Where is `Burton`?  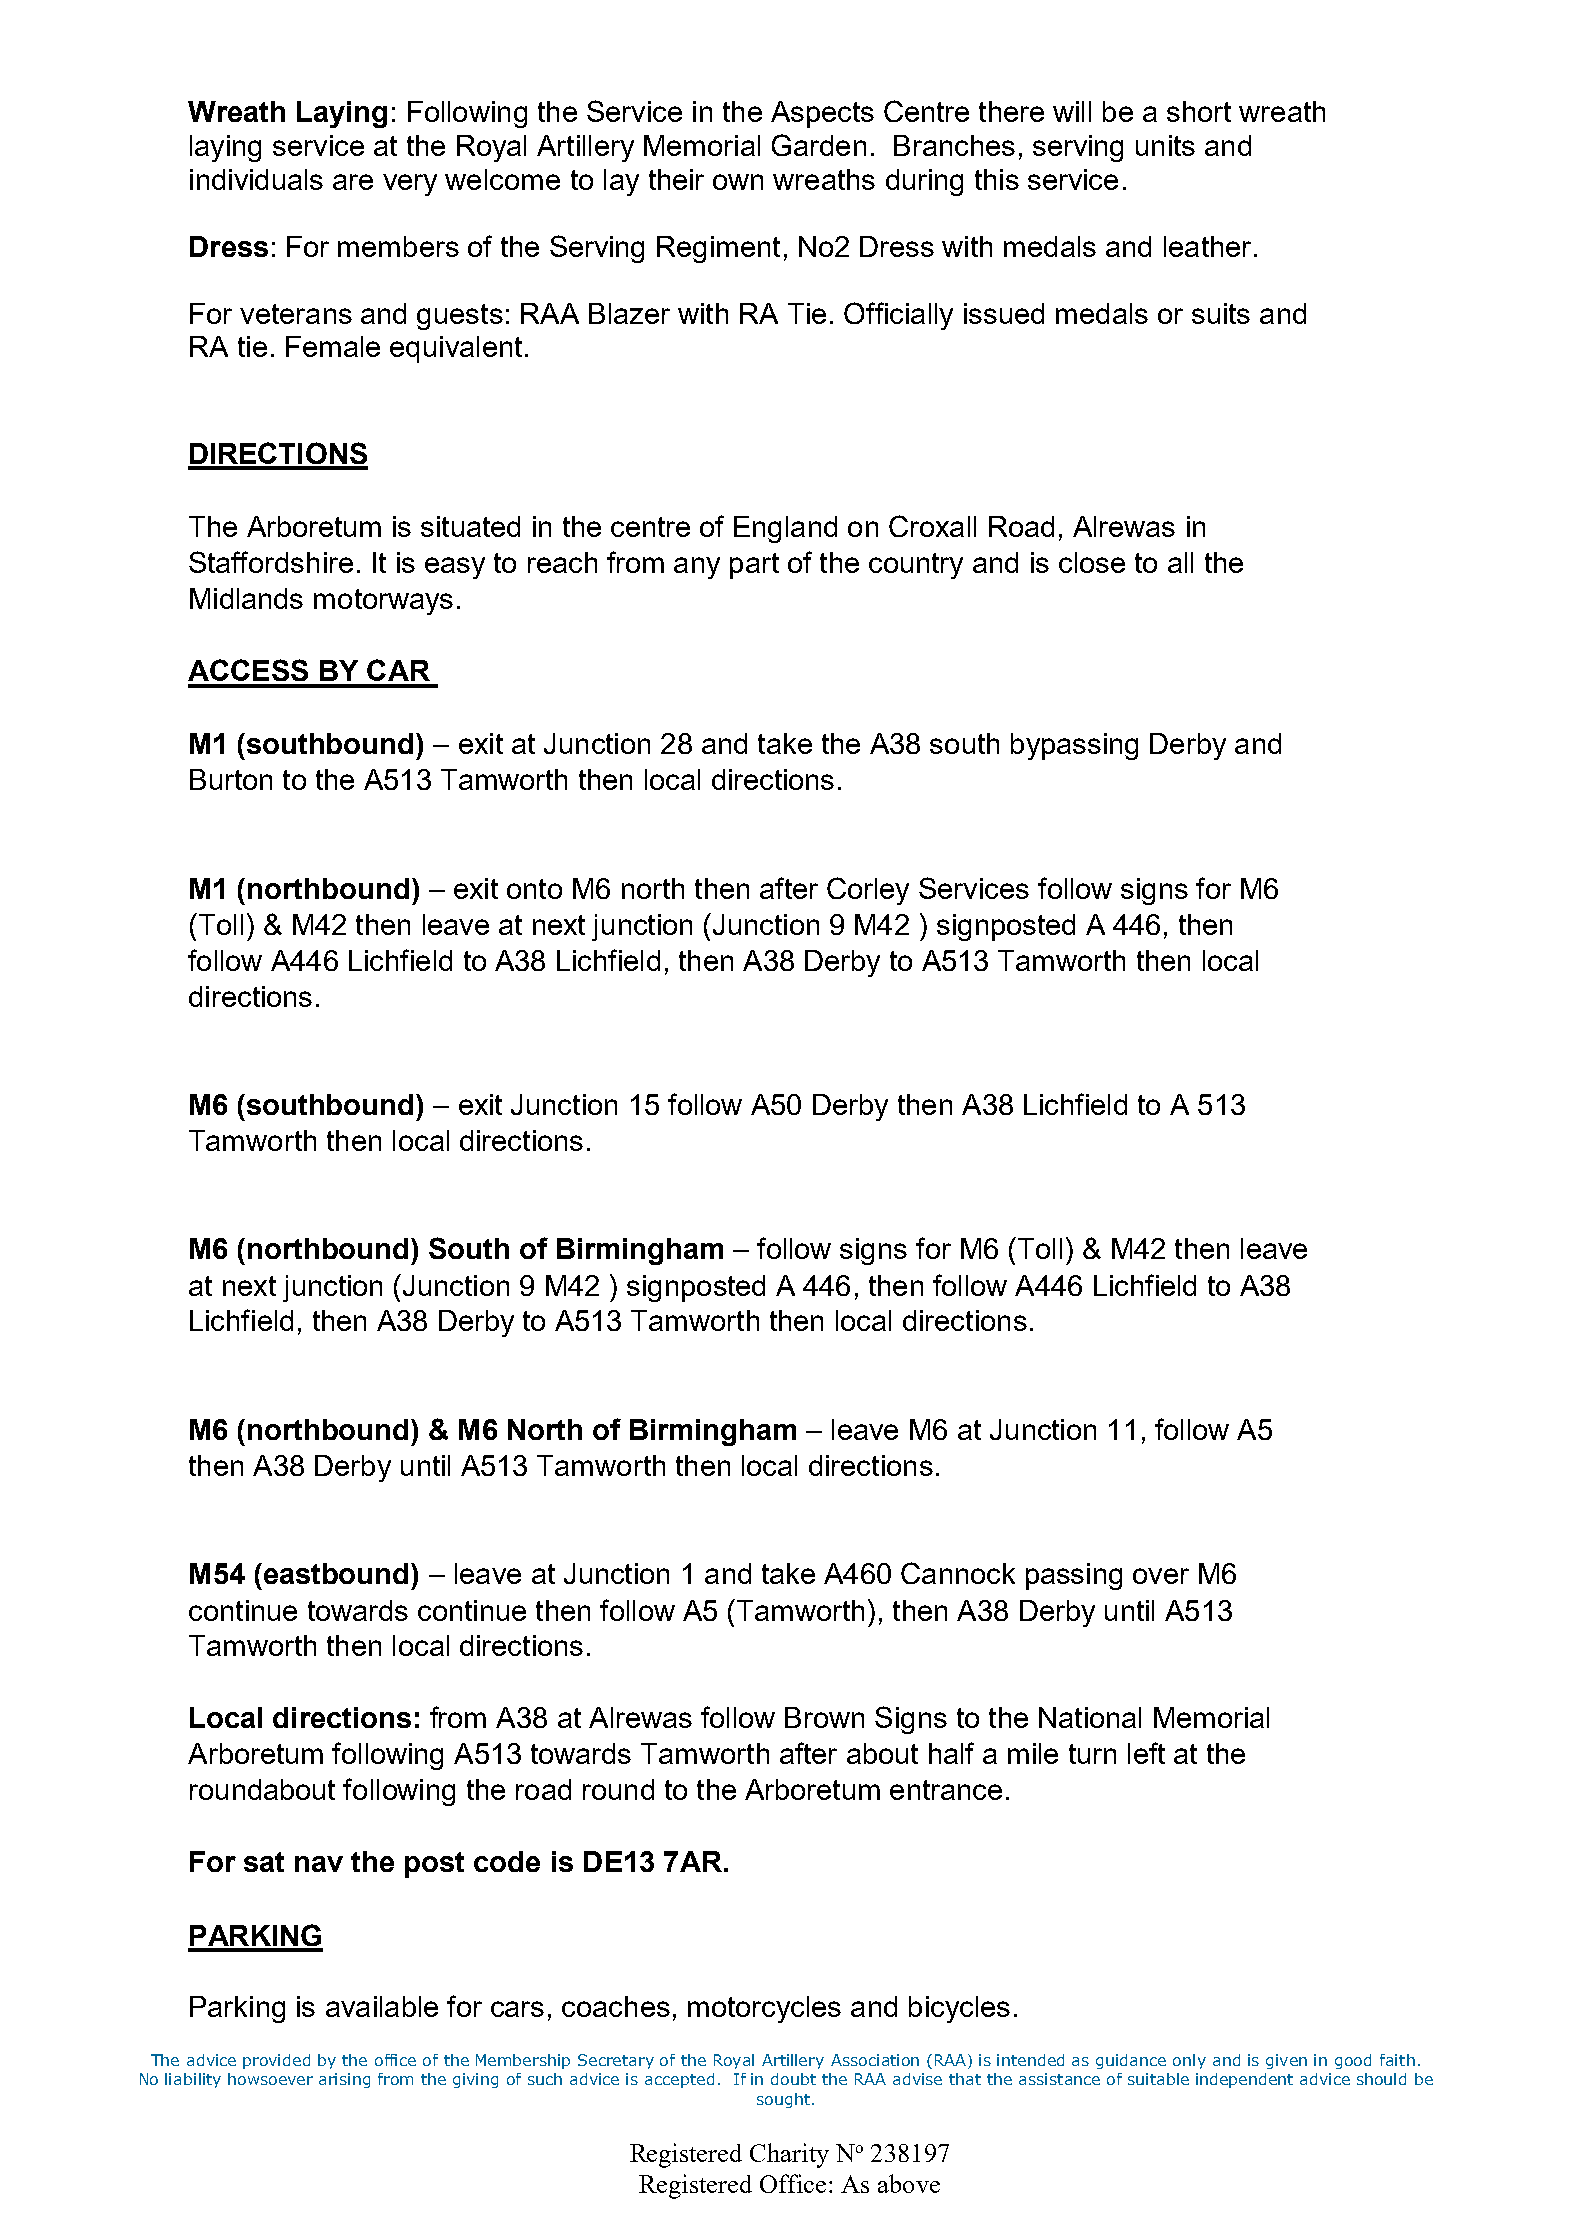 Burton is located at coordinates (231, 779).
